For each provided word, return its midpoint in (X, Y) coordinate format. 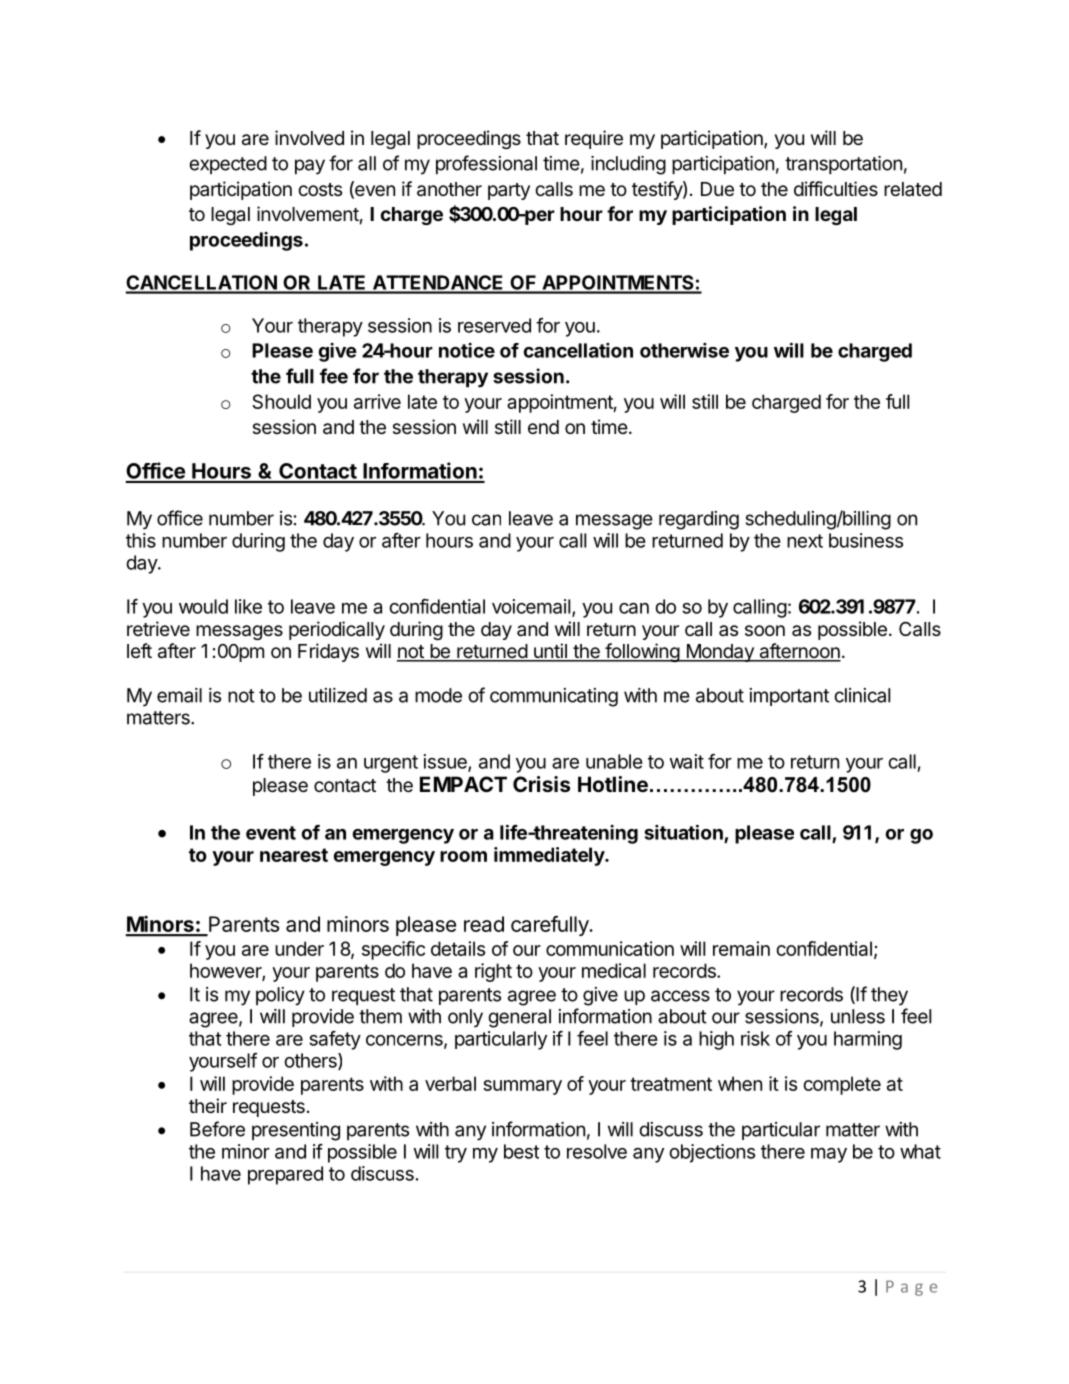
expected (228, 165)
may (829, 1155)
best (521, 1151)
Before (217, 1129)
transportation (843, 165)
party (509, 191)
